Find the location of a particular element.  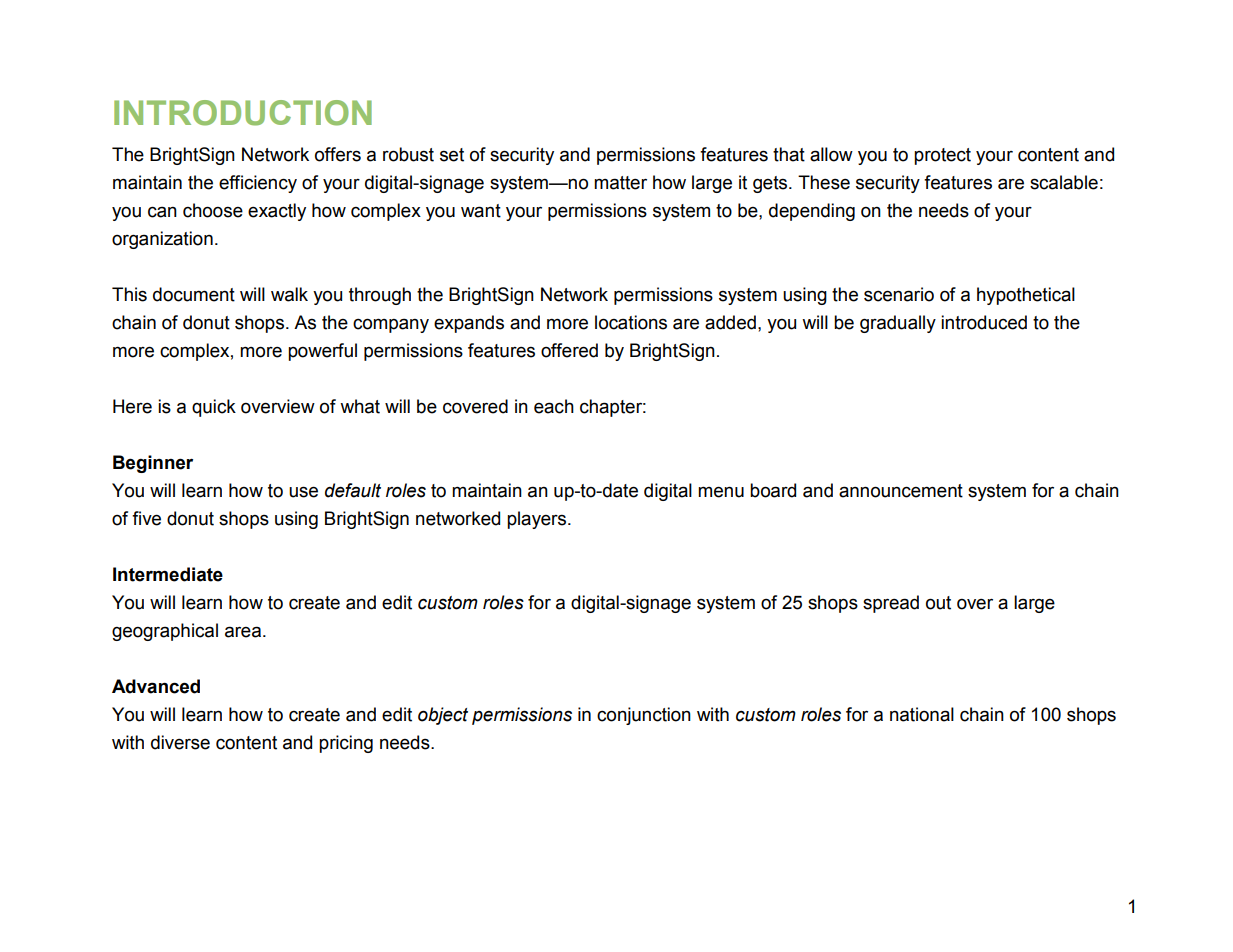

INTRODUCTION is located at coordinates (243, 113).
